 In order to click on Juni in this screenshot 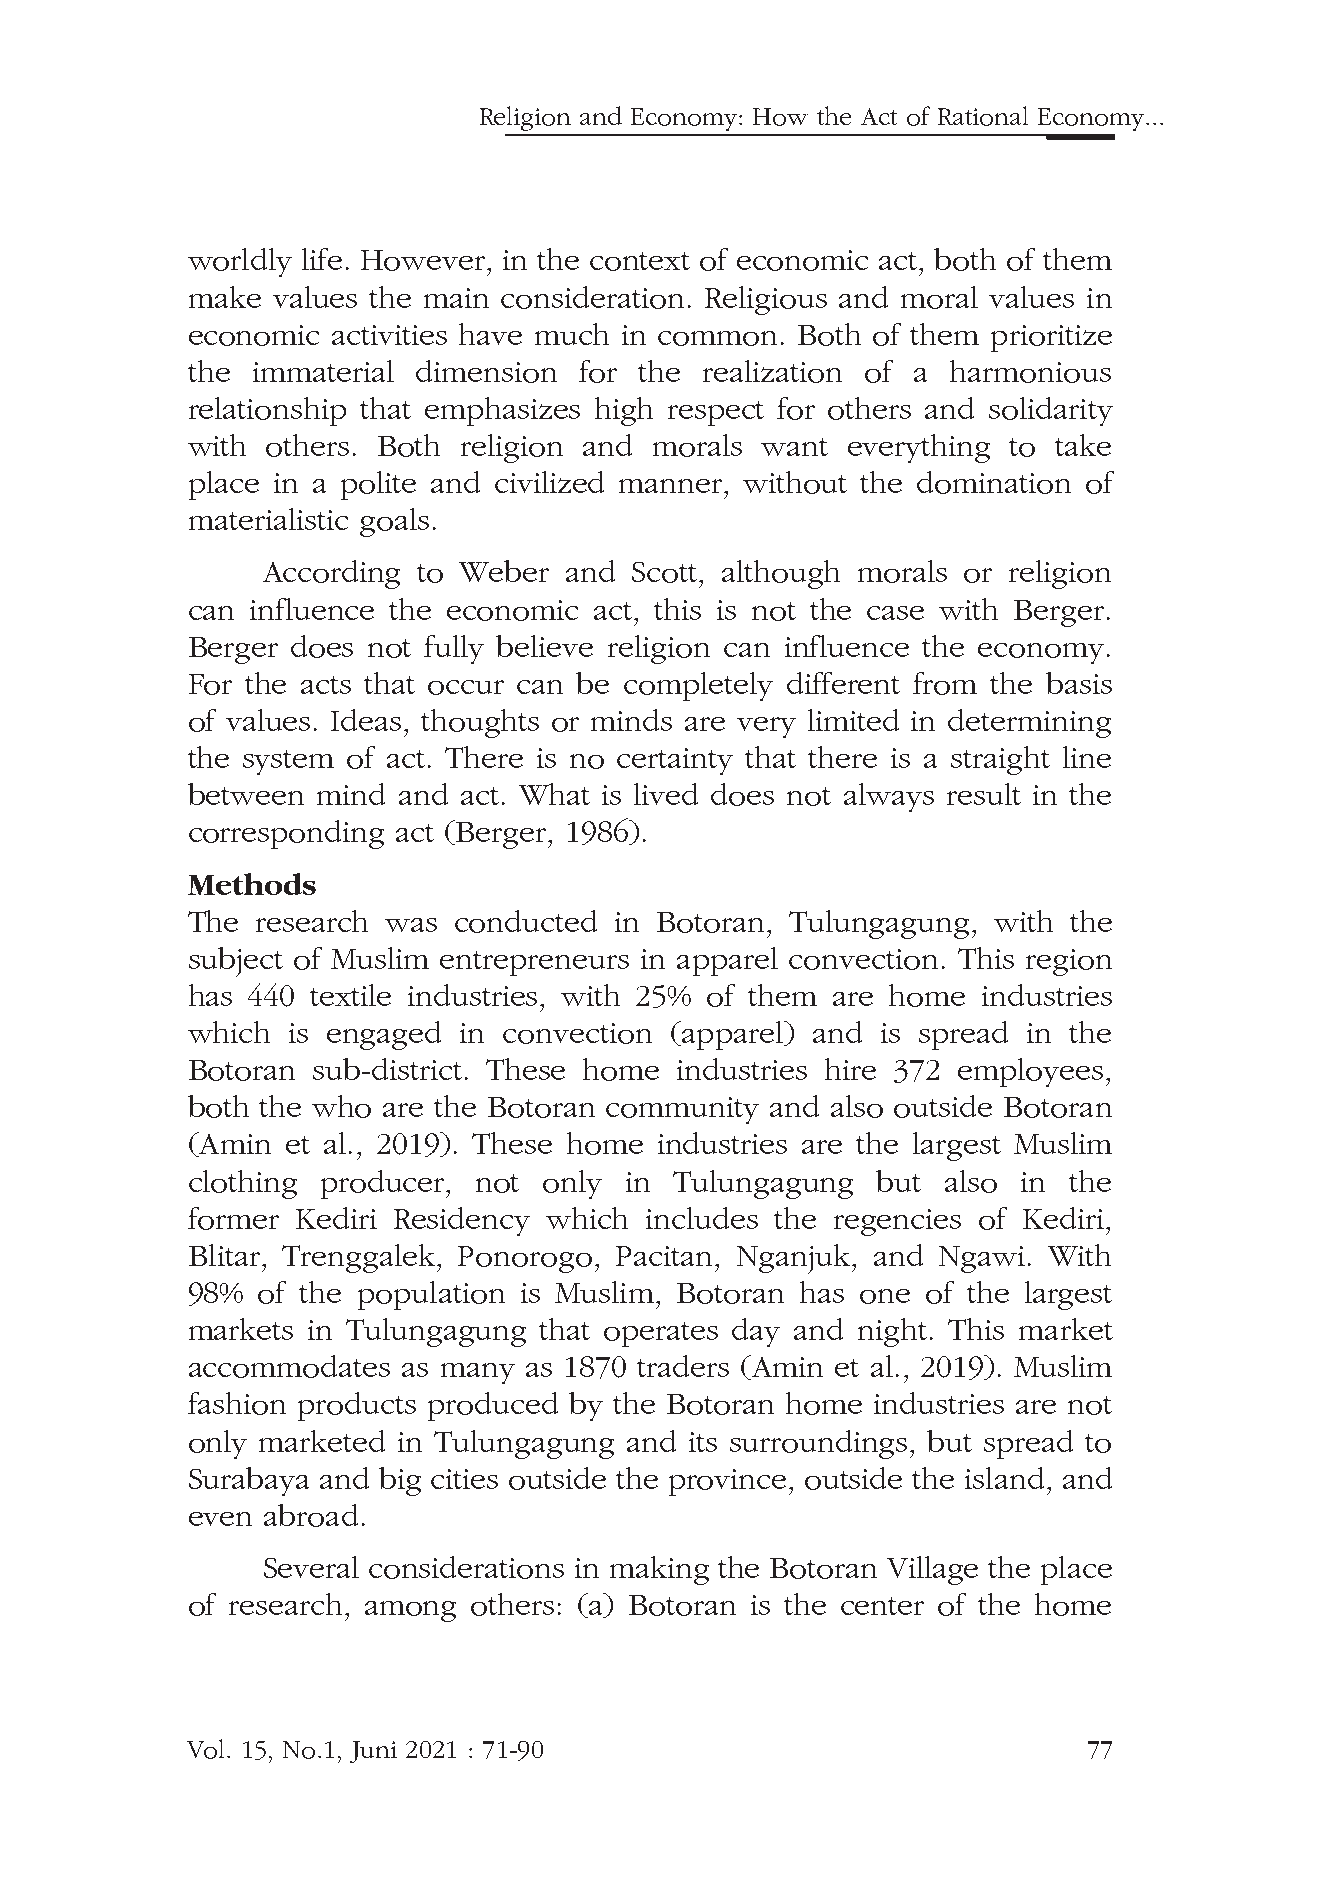, I will do `click(373, 1752)`.
